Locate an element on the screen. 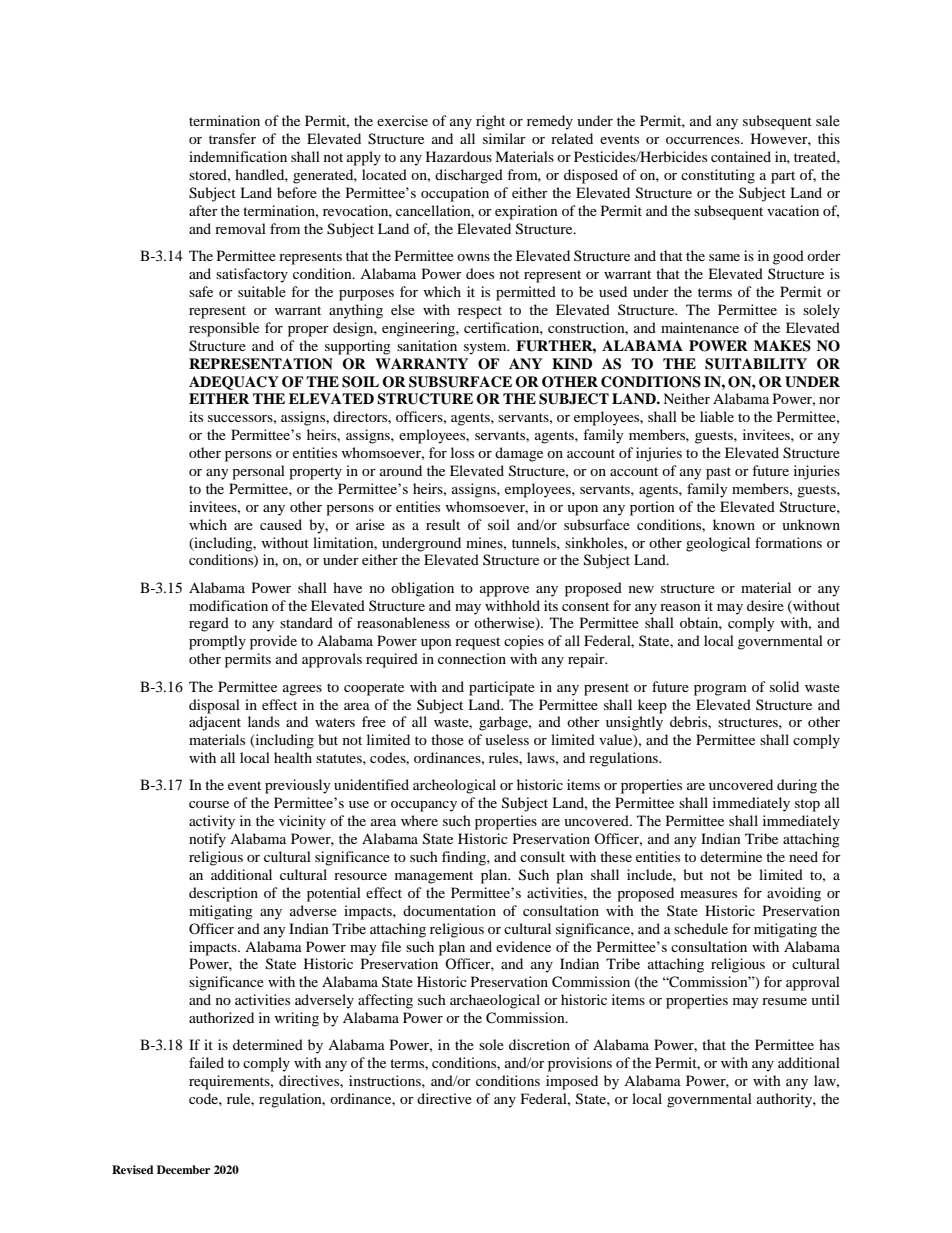  documentation is located at coordinates (449, 910).
